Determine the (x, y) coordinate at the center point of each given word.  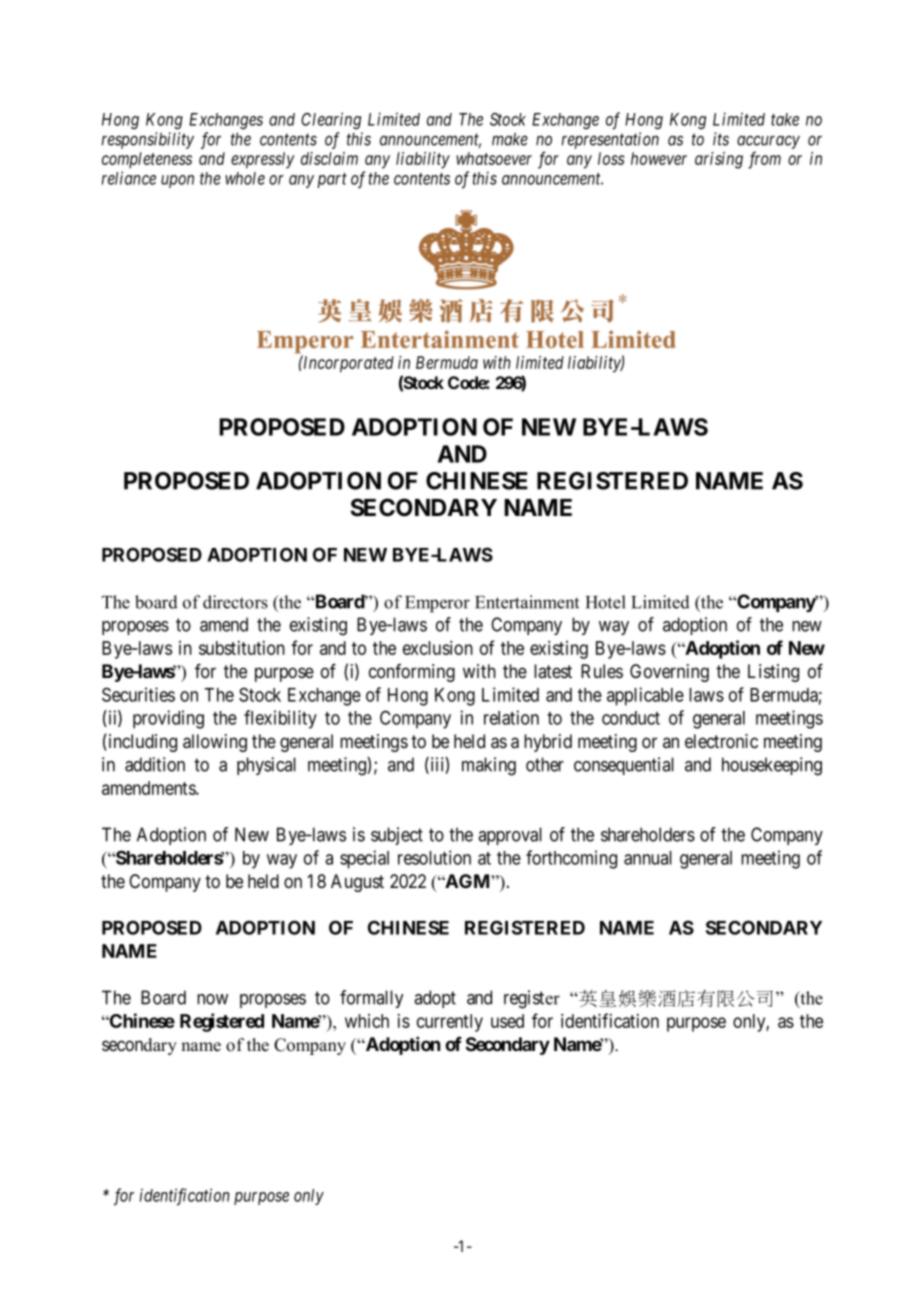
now (212, 999)
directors (235, 602)
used (507, 1021)
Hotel (606, 602)
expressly (263, 160)
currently (450, 1023)
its (721, 139)
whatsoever (494, 158)
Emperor (437, 604)
